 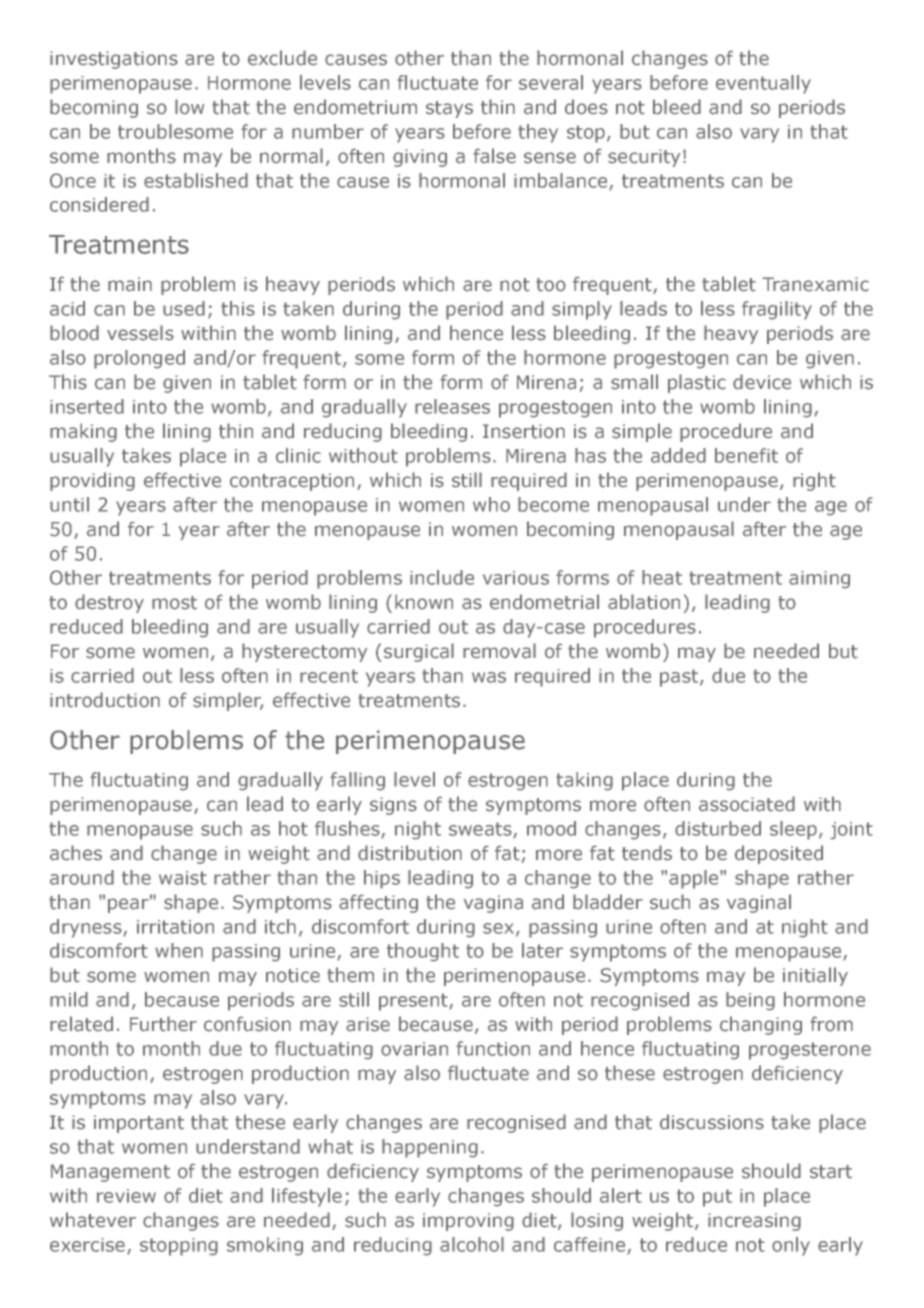 I want to click on providing, so click(x=92, y=481).
